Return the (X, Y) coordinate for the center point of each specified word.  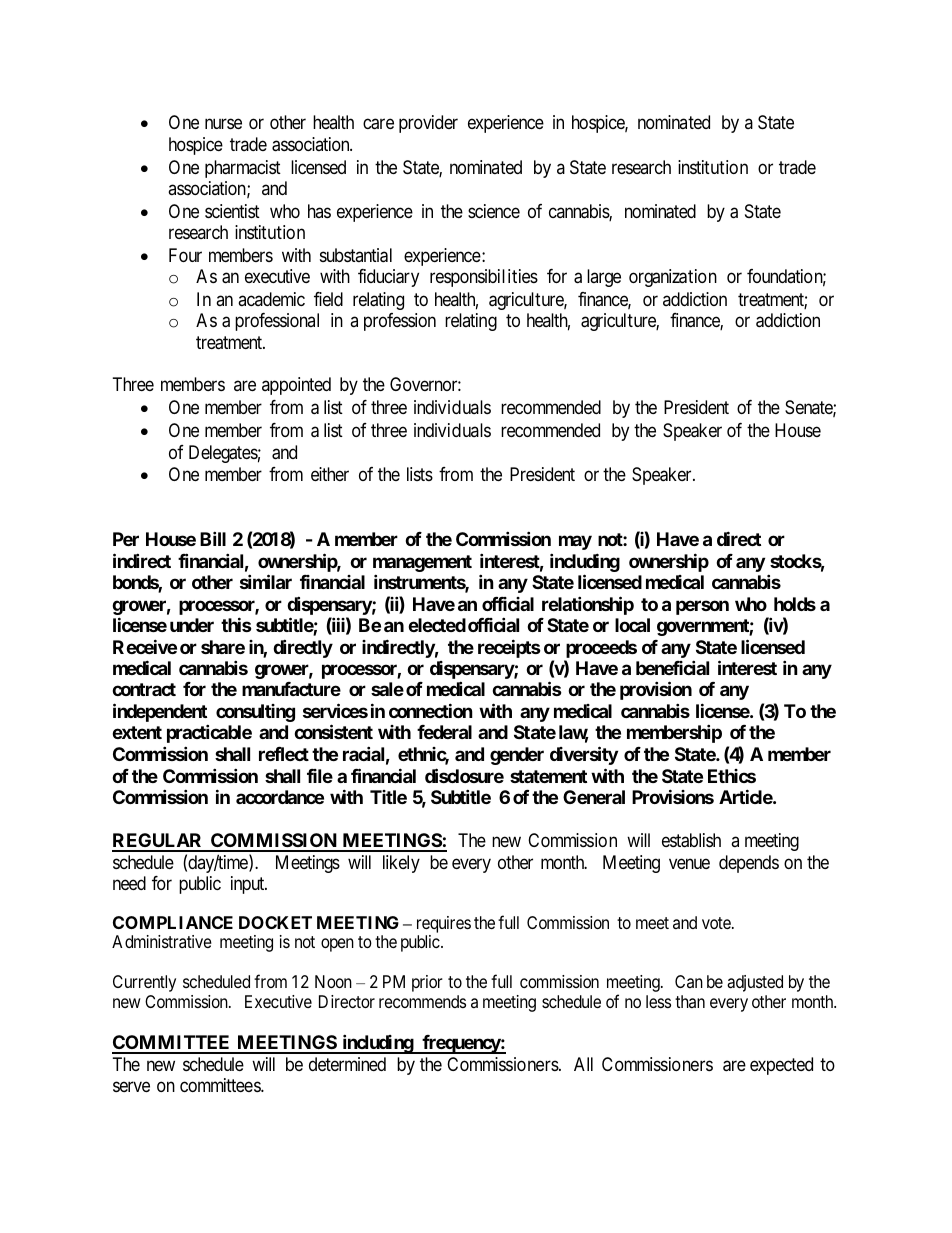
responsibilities (484, 278)
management (422, 563)
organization (673, 278)
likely (401, 864)
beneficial (672, 667)
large (604, 278)
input (249, 885)
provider (428, 124)
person (702, 607)
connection (431, 710)
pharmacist (243, 169)
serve (131, 1087)
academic (271, 299)
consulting (255, 713)
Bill (213, 539)
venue (689, 863)
